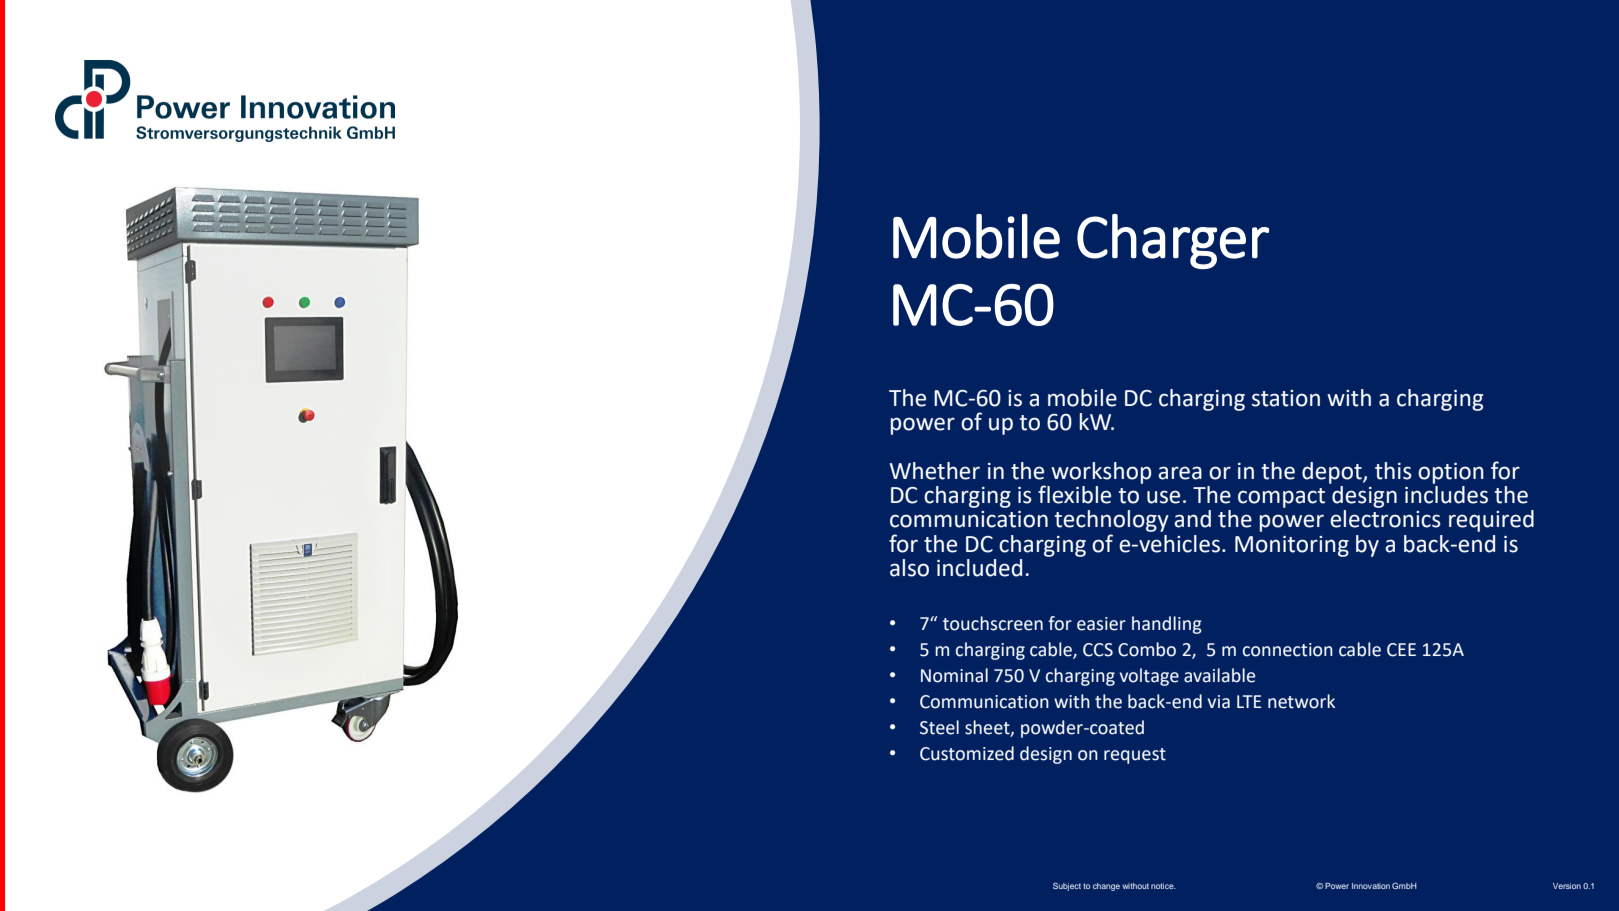 Image resolution: width=1619 pixels, height=911 pixels. I want to click on includes, so click(1446, 493).
